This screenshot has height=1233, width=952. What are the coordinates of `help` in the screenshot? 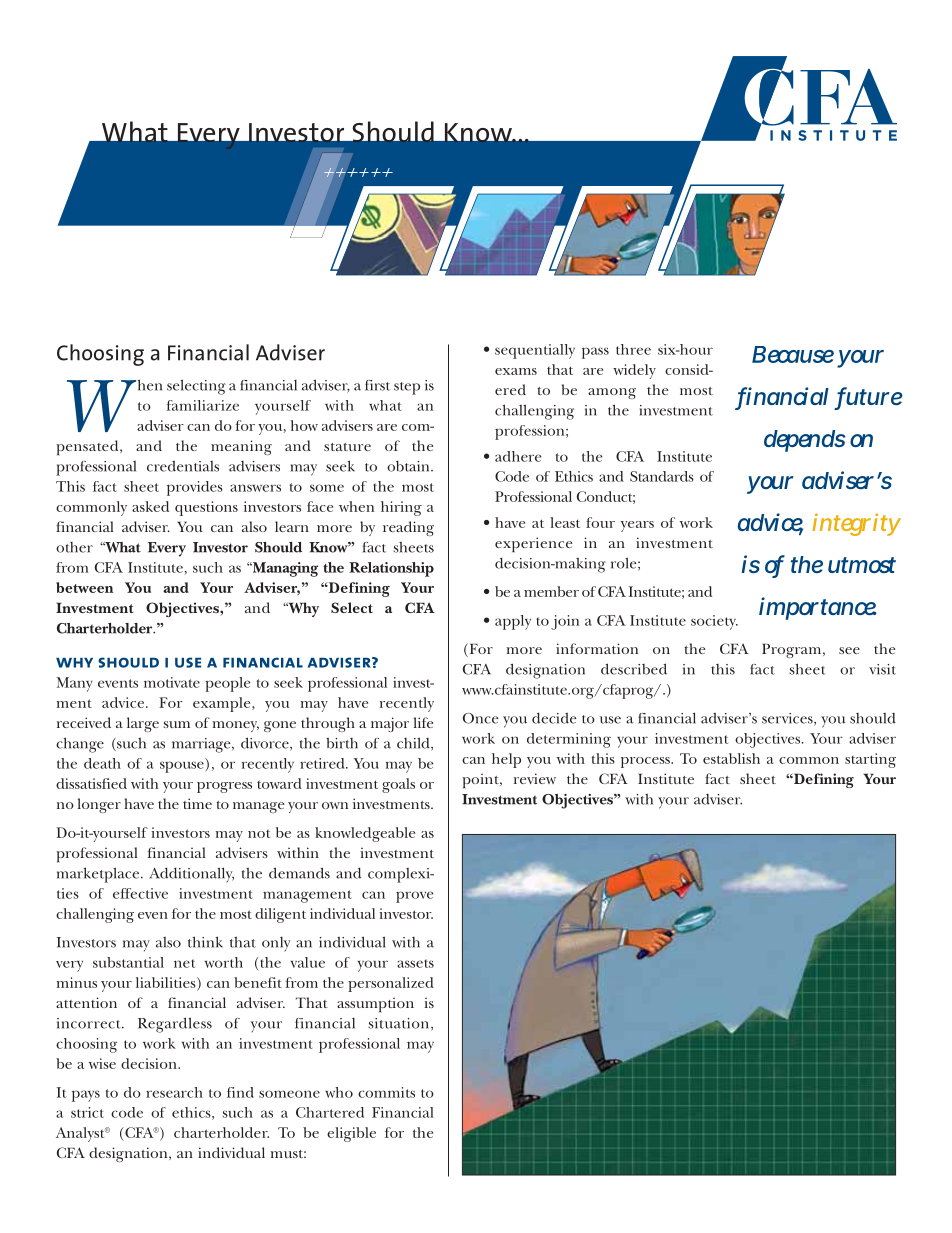 It's located at (506, 760).
